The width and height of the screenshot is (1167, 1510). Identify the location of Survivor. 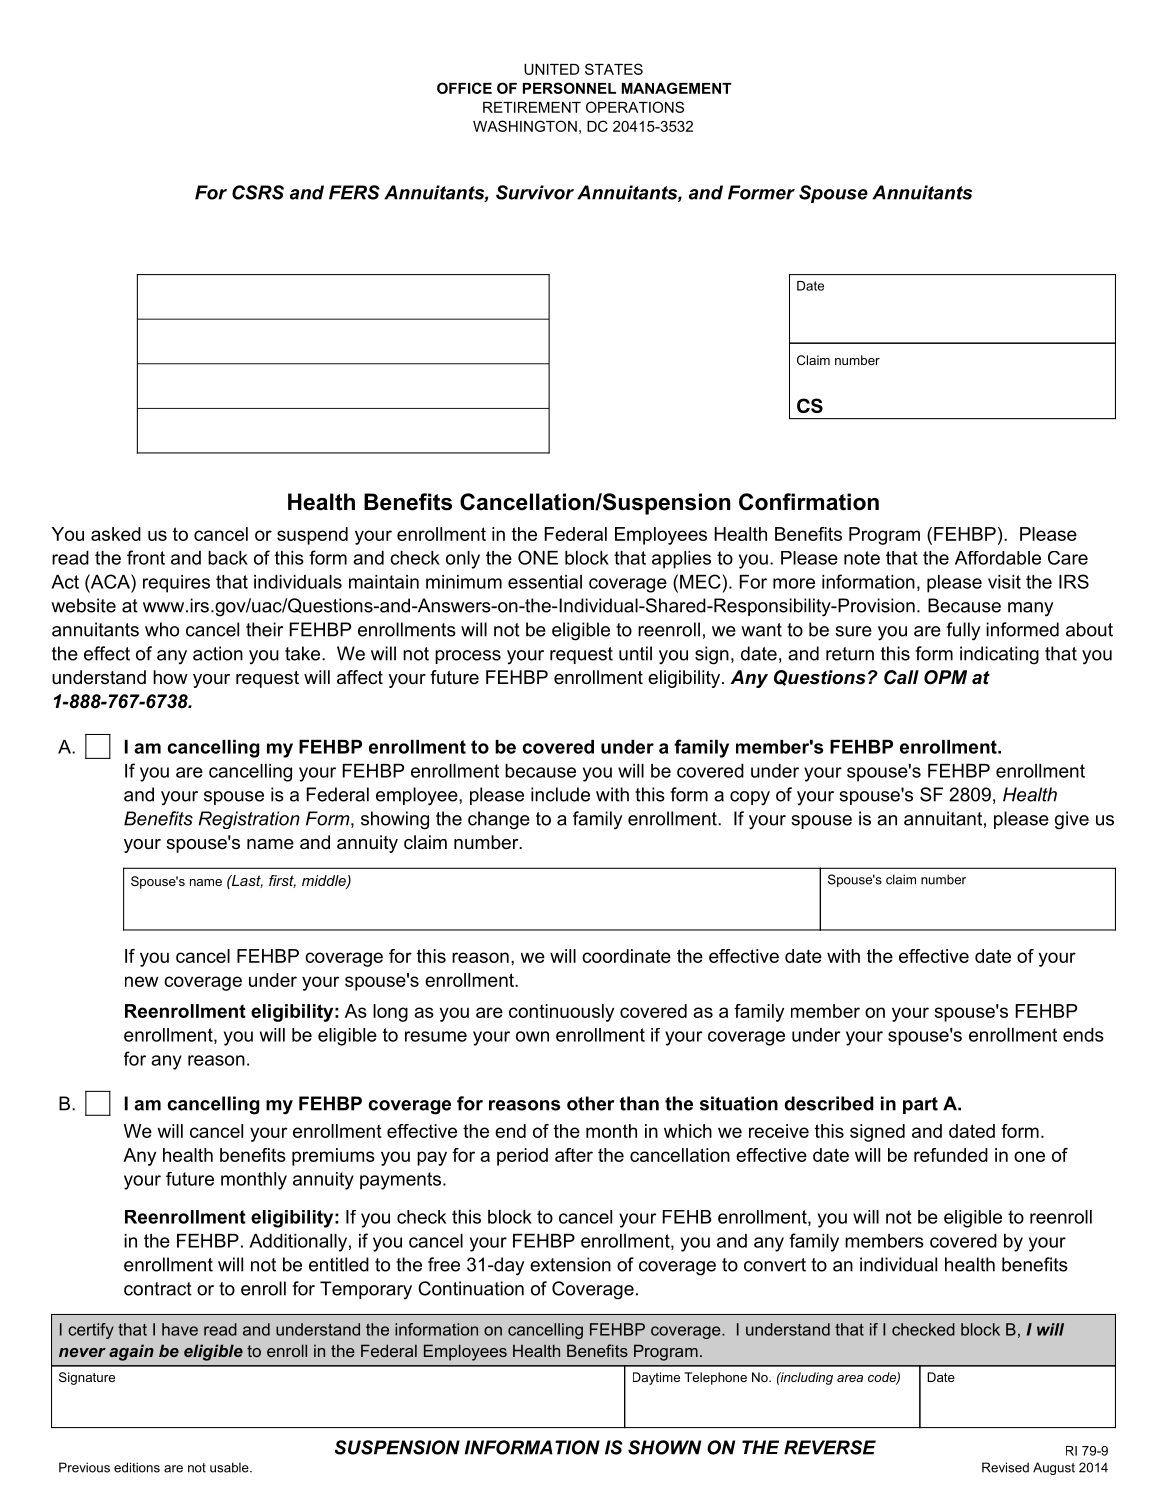
(535, 192).
